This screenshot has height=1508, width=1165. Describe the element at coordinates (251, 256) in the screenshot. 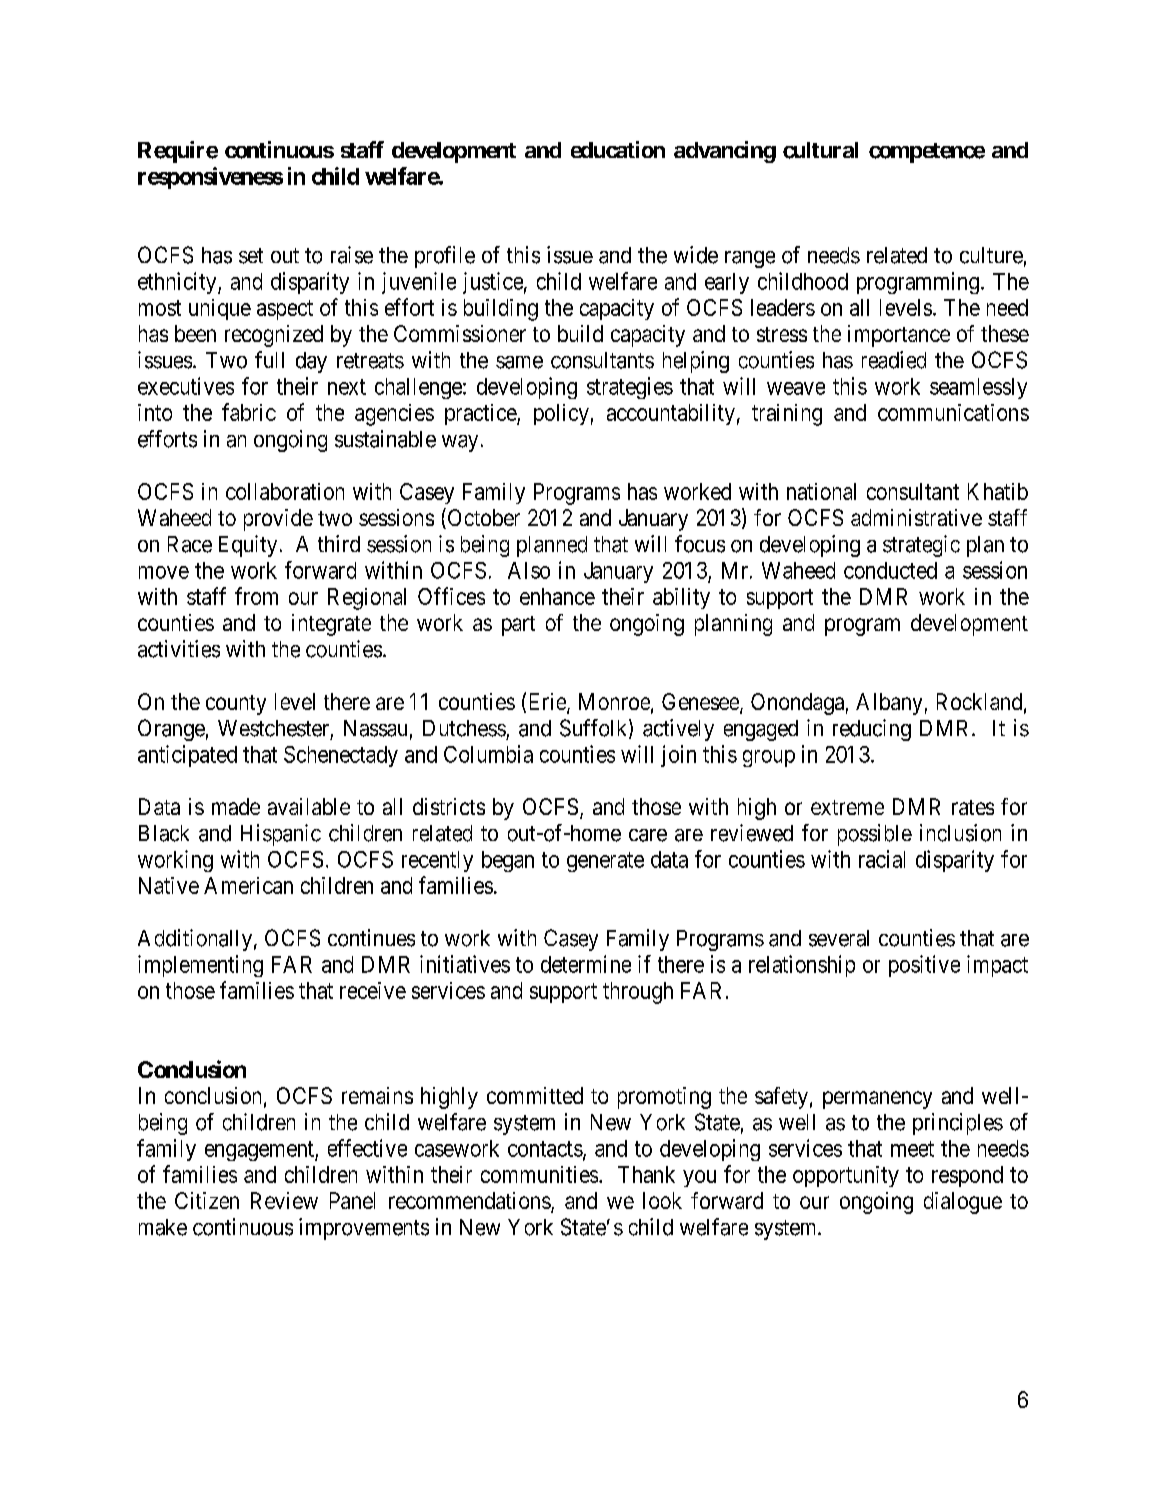

I see `set` at that location.
